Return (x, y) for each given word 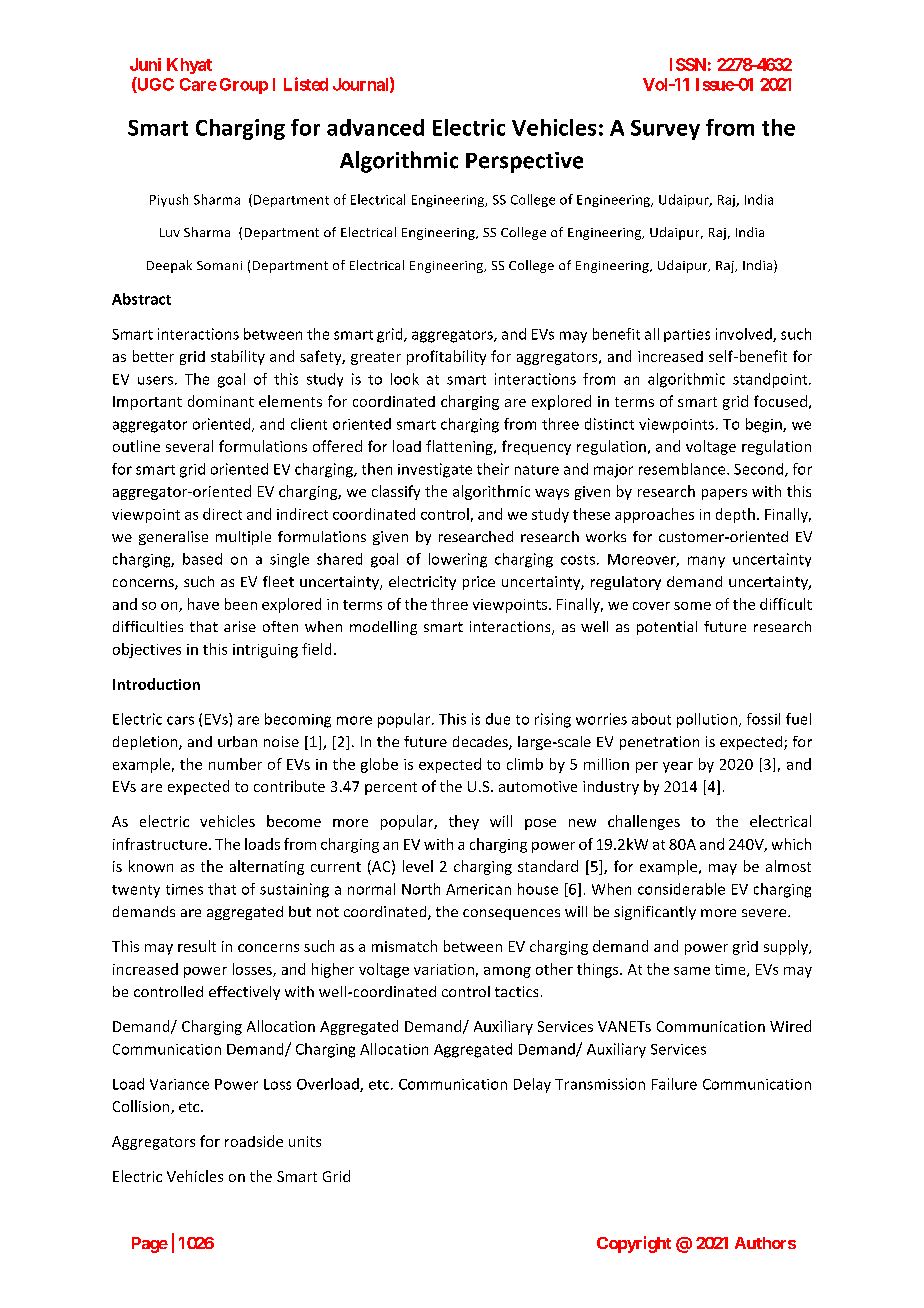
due (498, 719)
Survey (665, 130)
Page (150, 1245)
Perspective (524, 162)
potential (667, 628)
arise (240, 626)
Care (198, 84)
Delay (532, 1085)
